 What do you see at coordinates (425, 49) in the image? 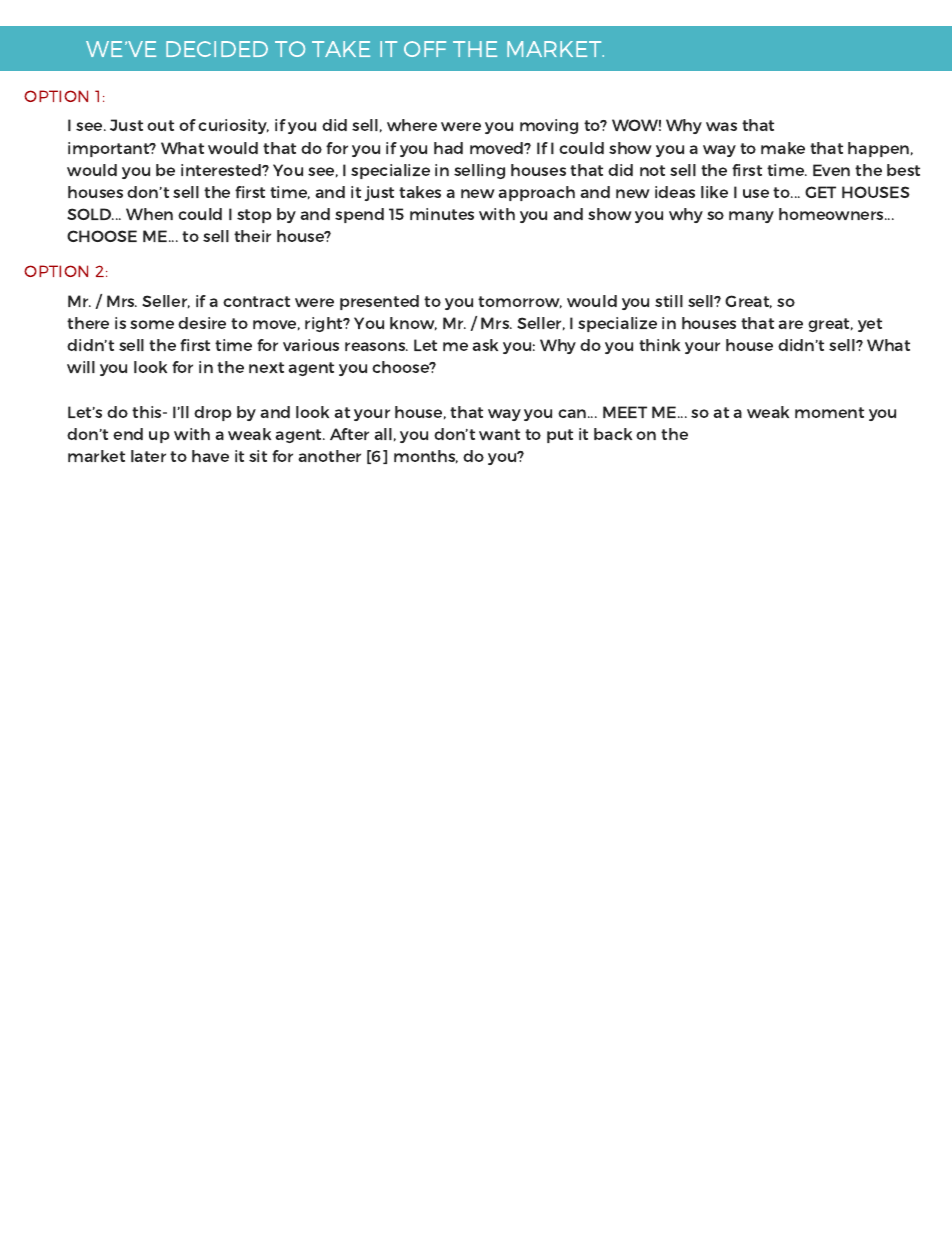
I see `OFF` at bounding box center [425, 49].
